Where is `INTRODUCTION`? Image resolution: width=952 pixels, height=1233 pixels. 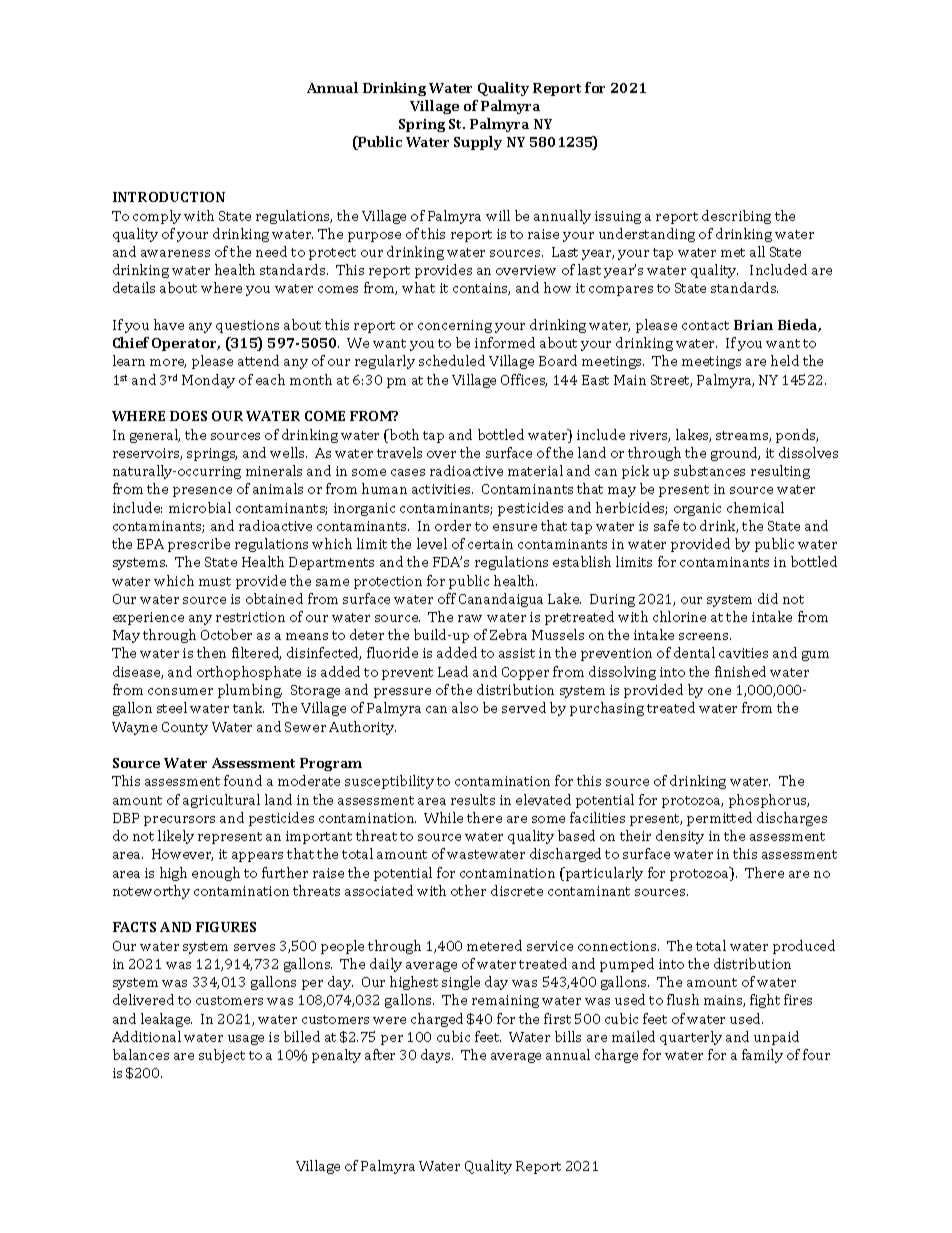
INTRODUCTION is located at coordinates (169, 197).
